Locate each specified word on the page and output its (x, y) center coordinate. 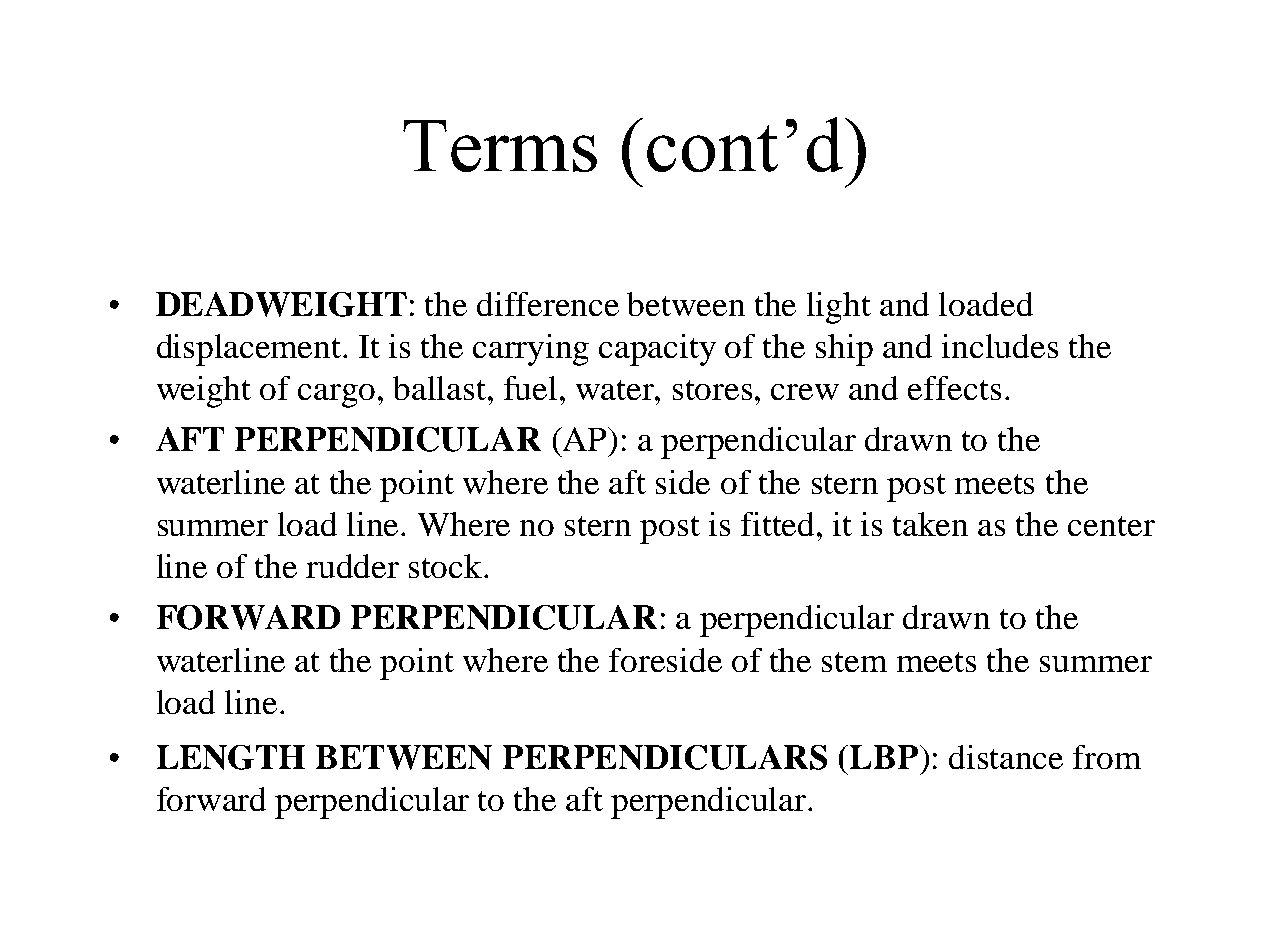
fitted (779, 524)
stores (712, 390)
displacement (250, 350)
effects (954, 388)
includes (1000, 346)
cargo (336, 396)
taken (930, 524)
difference (548, 304)
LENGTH (231, 757)
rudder (352, 566)
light (839, 308)
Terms (500, 146)
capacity (657, 350)
